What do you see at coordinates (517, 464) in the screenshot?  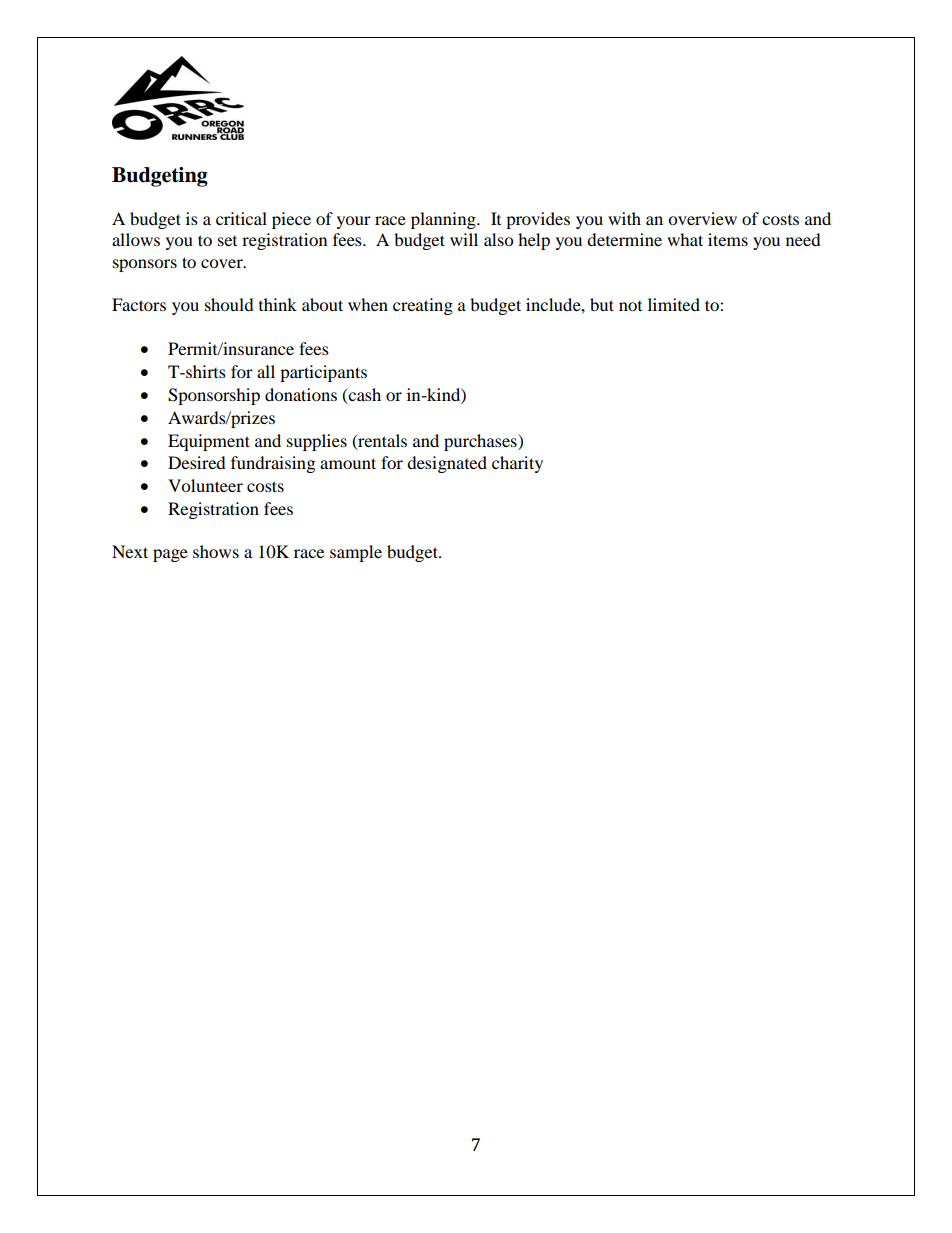 I see `charity` at bounding box center [517, 464].
